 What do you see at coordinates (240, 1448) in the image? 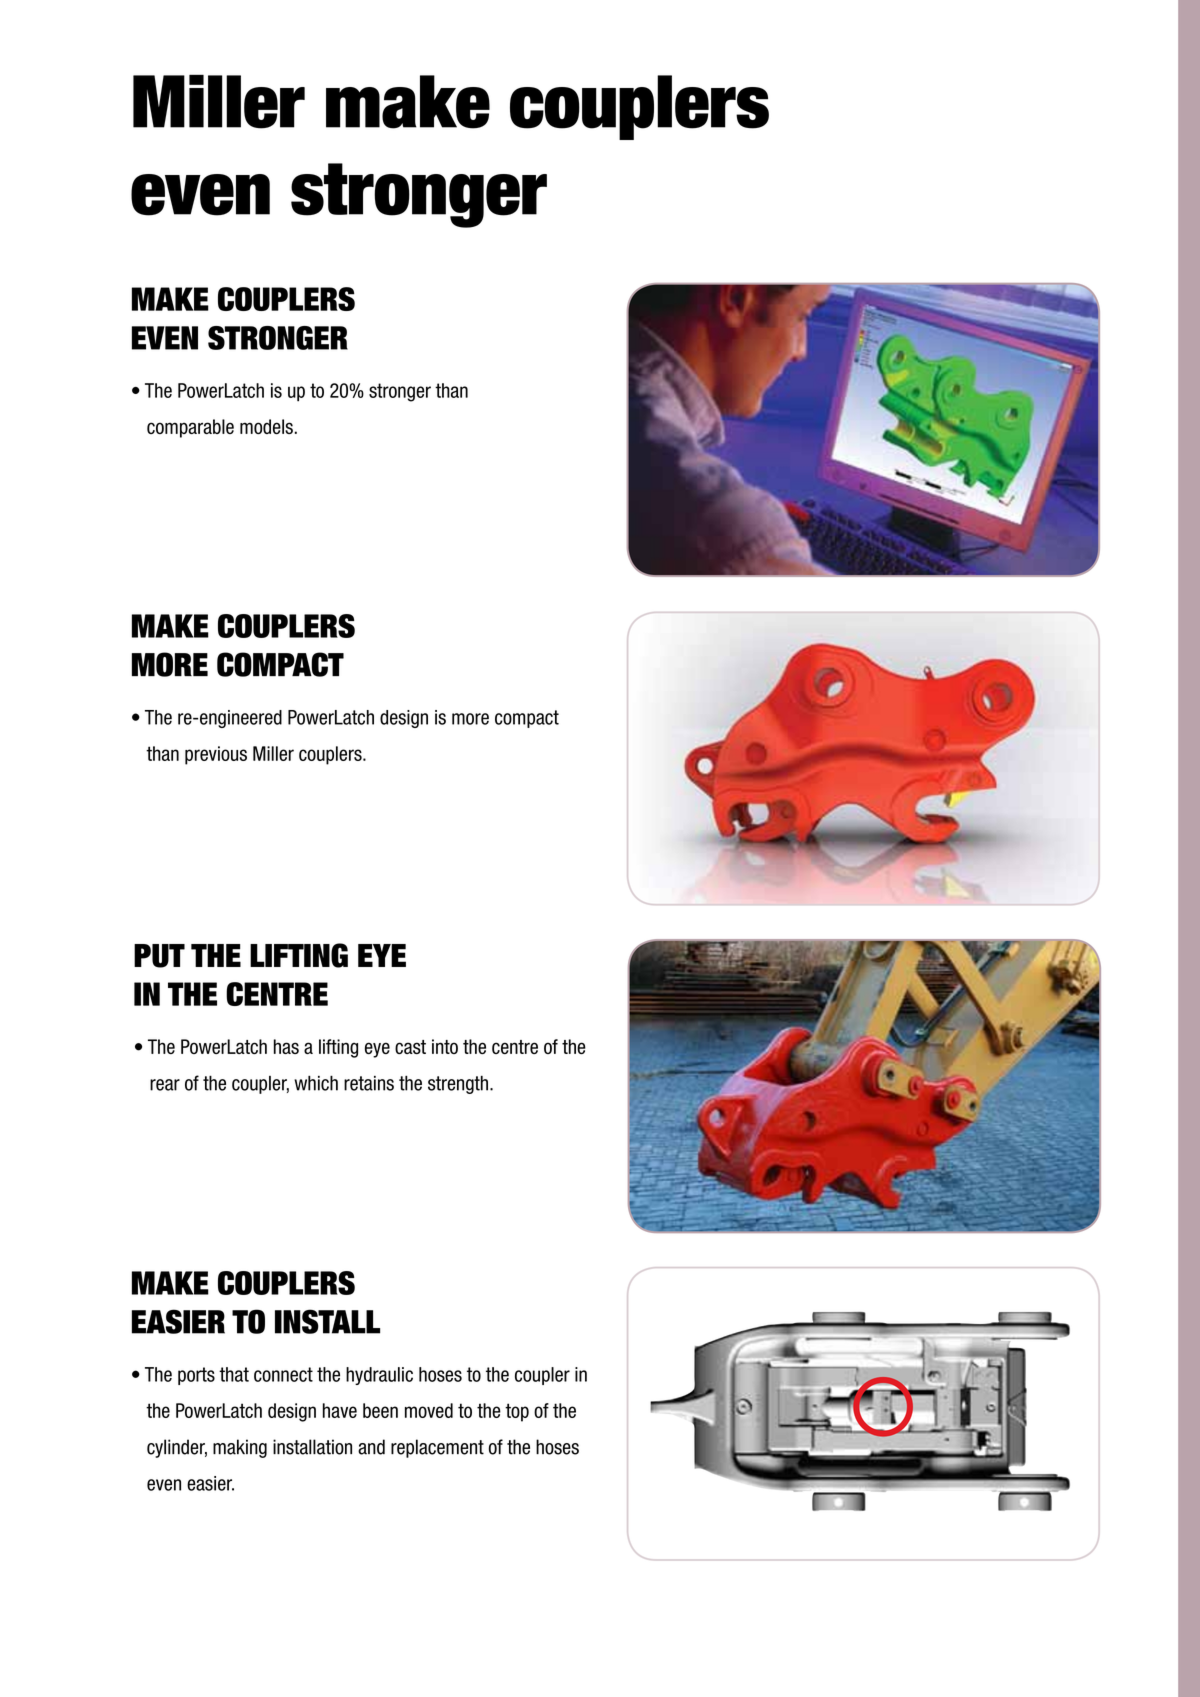
I see `making` at bounding box center [240, 1448].
